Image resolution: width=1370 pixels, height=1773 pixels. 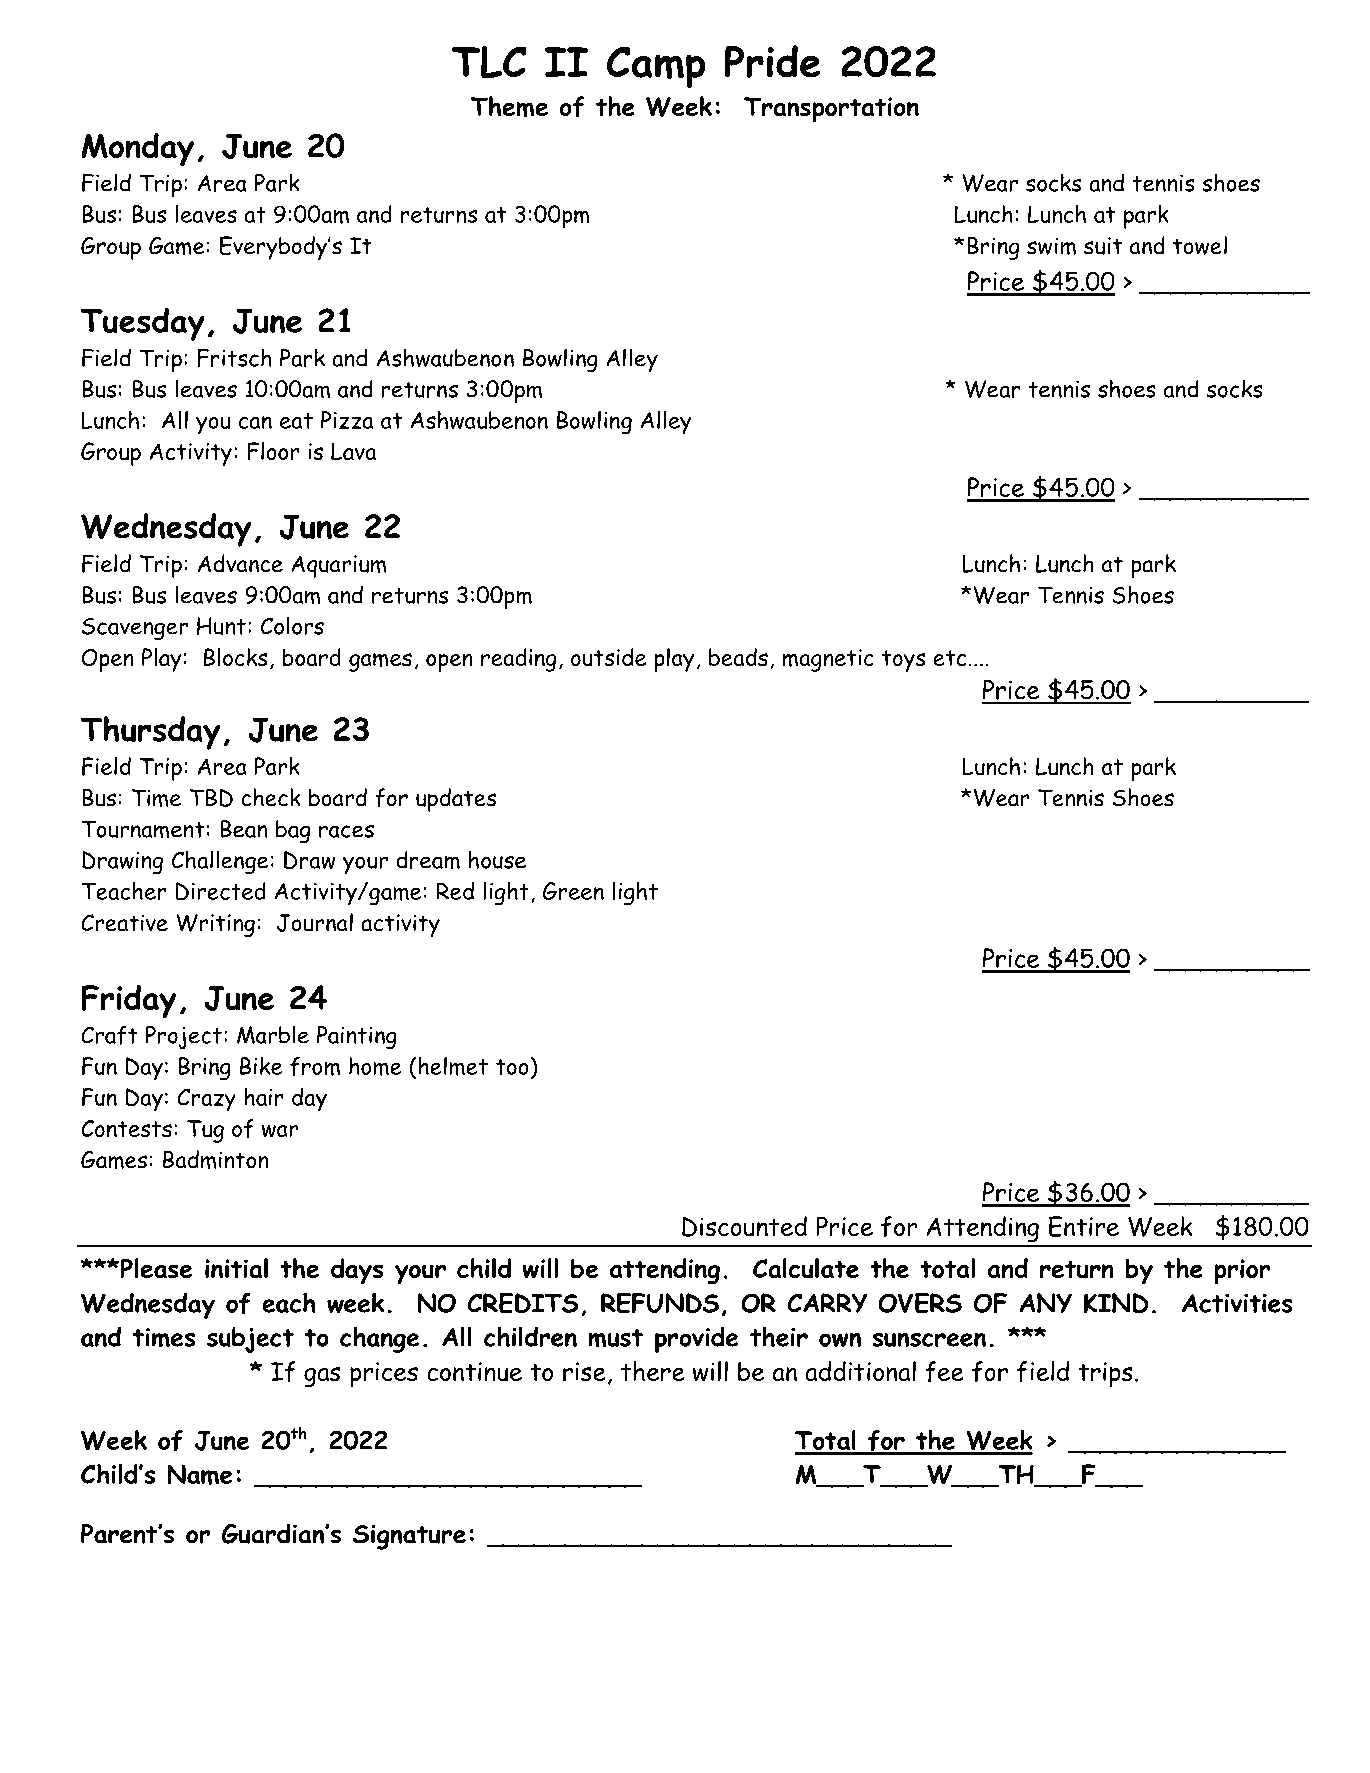 I want to click on Camp, so click(x=655, y=67).
